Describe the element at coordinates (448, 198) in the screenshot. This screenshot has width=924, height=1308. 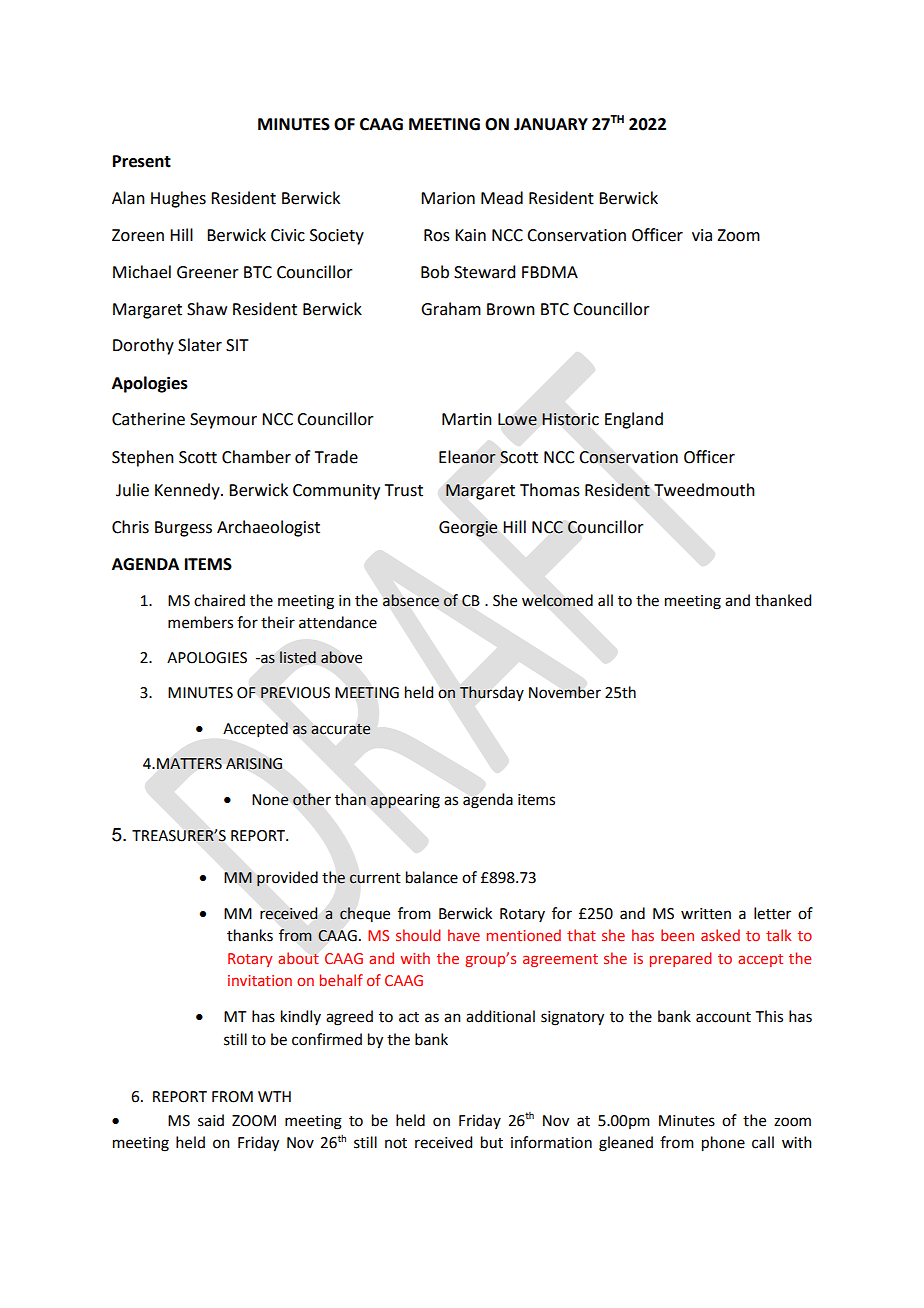
I see `Marion` at that location.
